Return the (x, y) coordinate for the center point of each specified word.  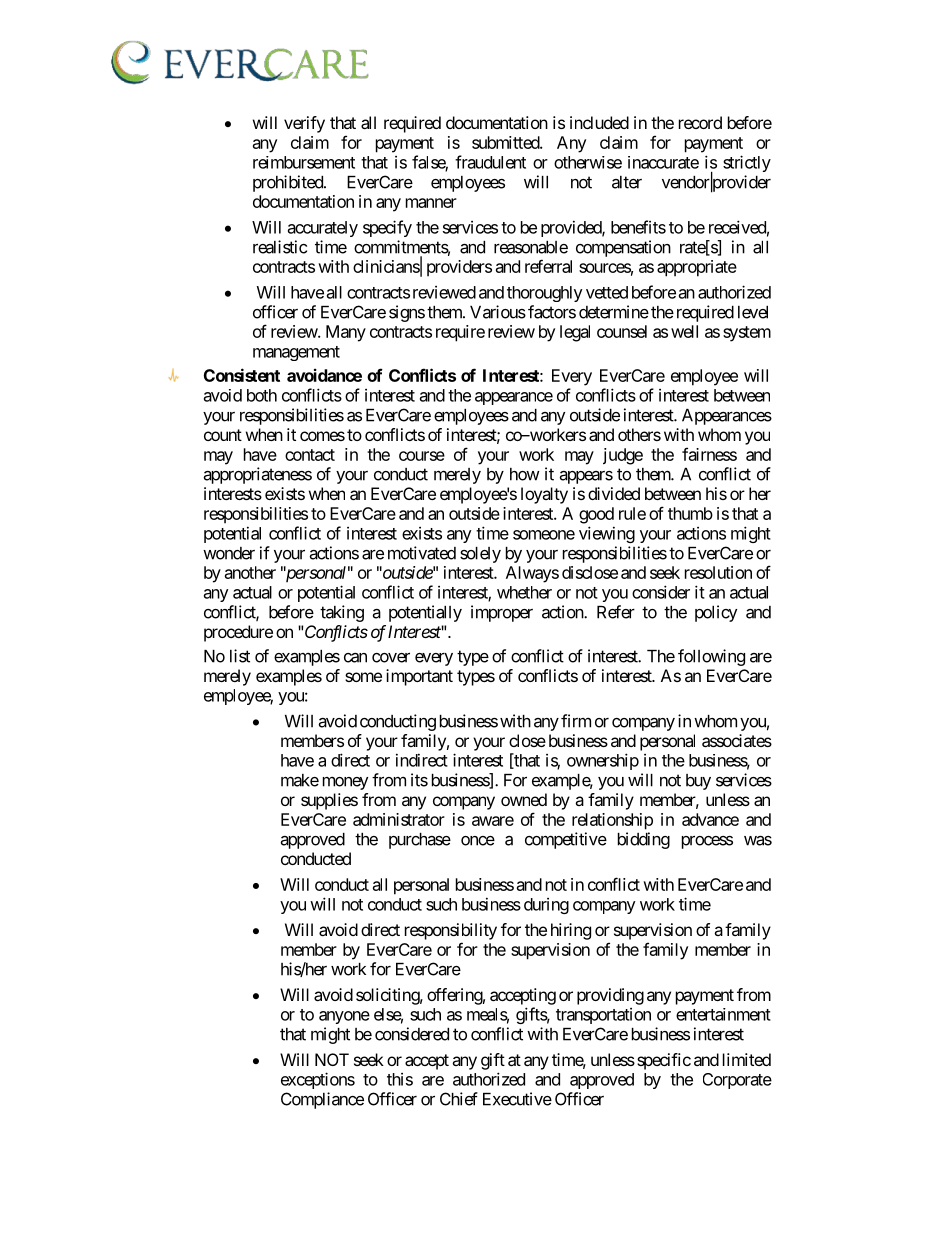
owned (524, 799)
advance (710, 819)
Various (498, 312)
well (684, 331)
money (345, 783)
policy (716, 613)
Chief (459, 1099)
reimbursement (304, 162)
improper (502, 613)
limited (747, 1059)
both (262, 395)
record (700, 122)
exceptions (318, 1080)
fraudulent (490, 162)
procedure (238, 633)
